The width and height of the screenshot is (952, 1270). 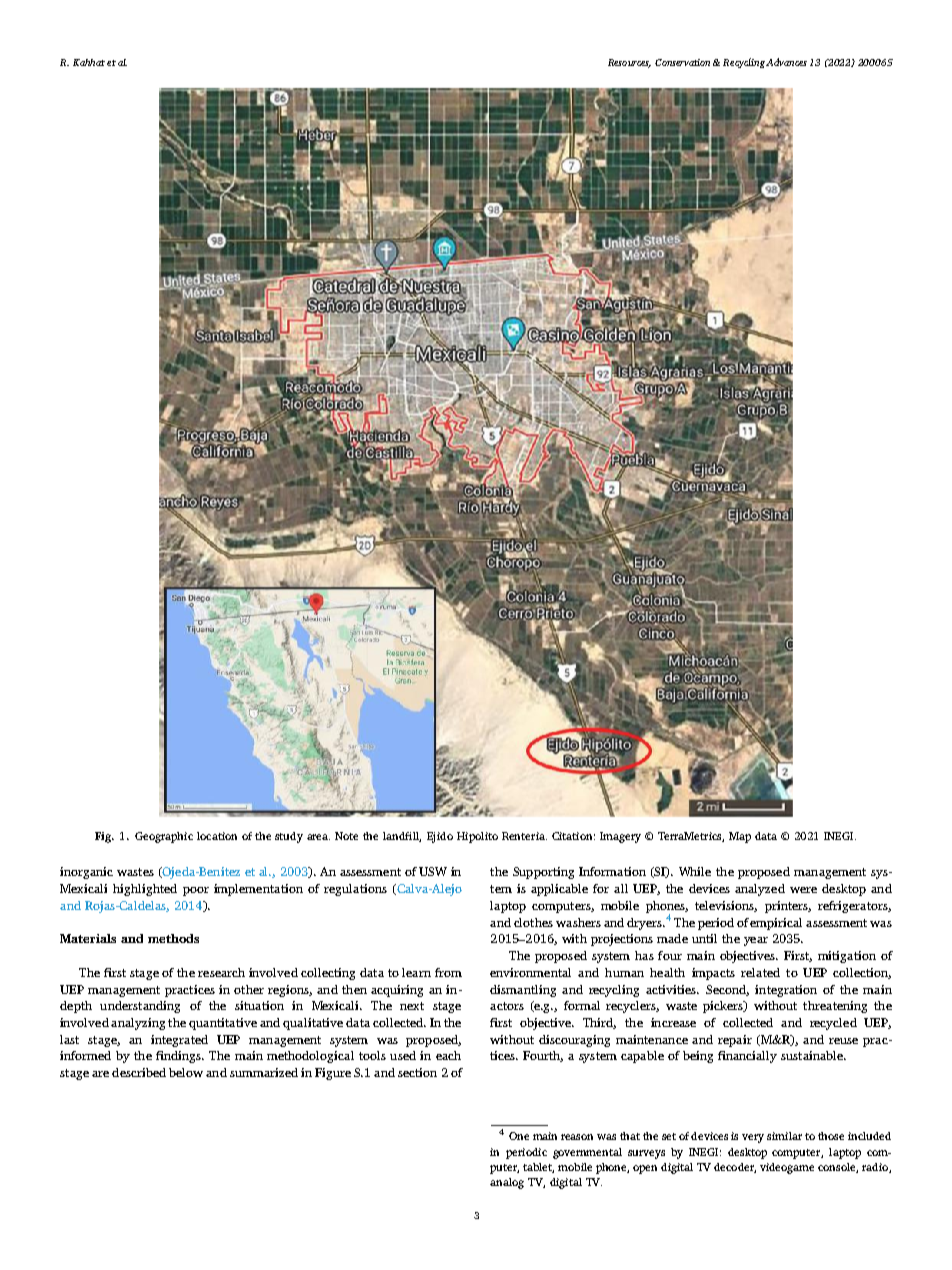 I want to click on Supporting, so click(x=543, y=873).
